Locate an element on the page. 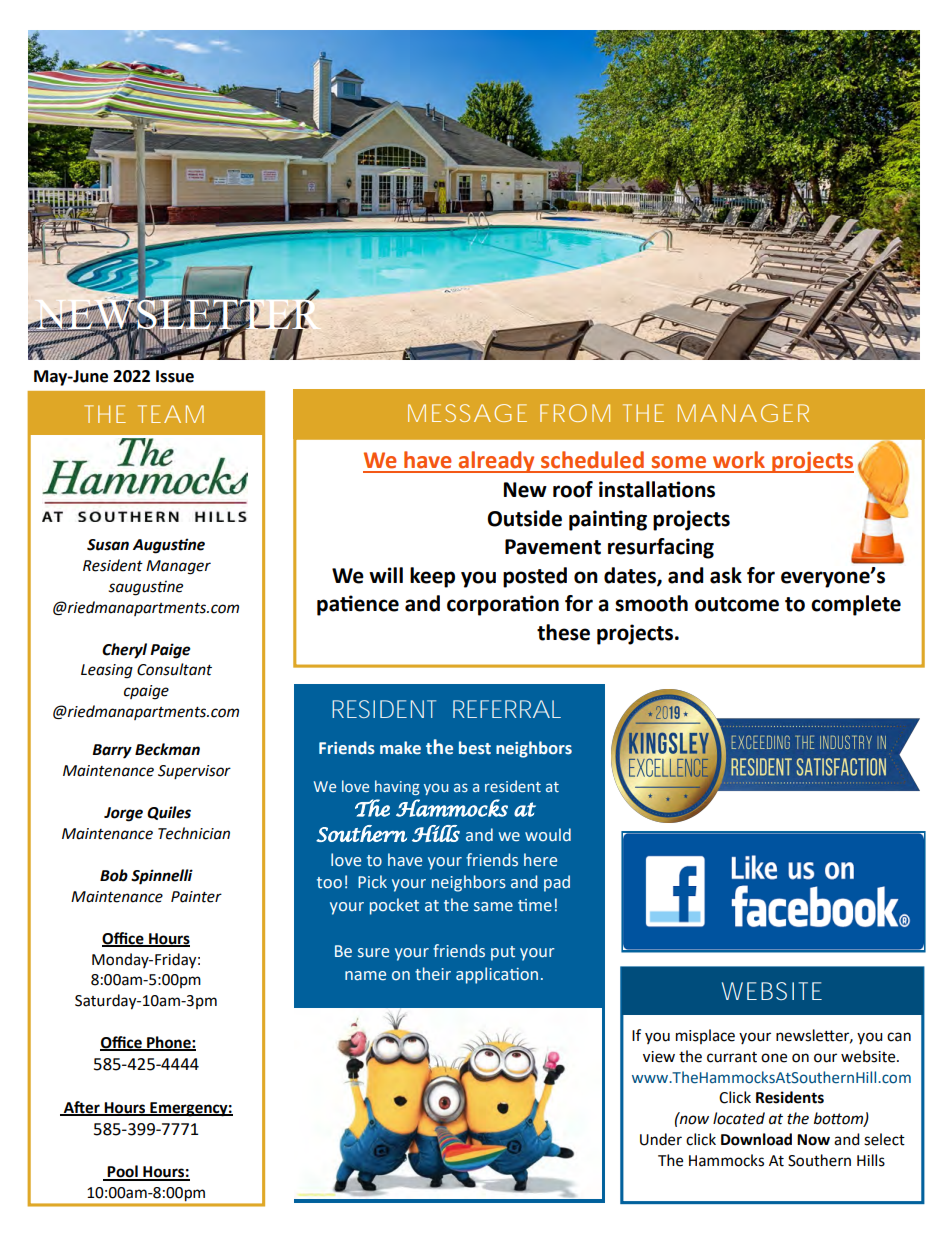 The height and width of the page is (1233, 952). FROM is located at coordinates (575, 413).
